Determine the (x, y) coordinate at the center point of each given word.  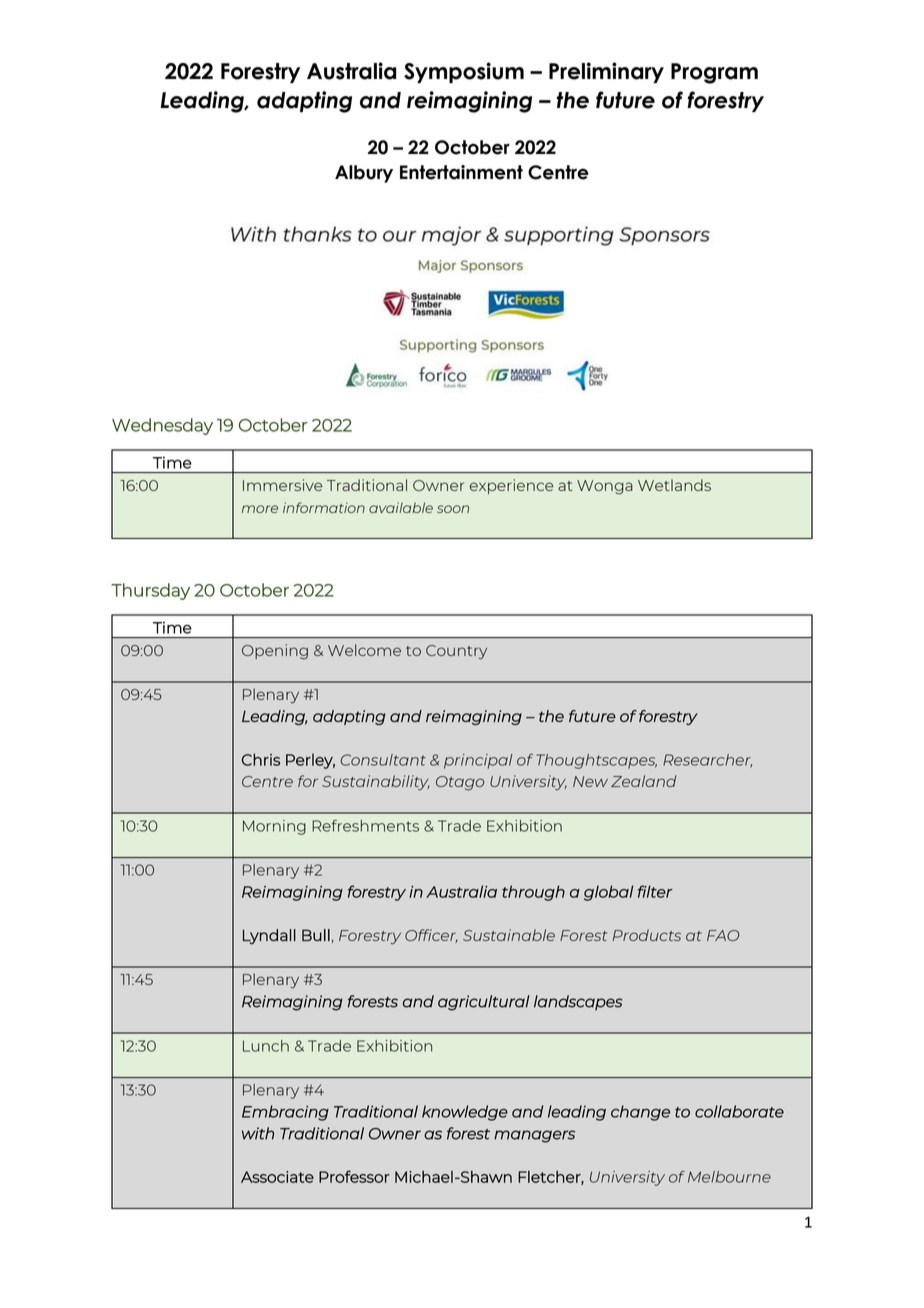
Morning (274, 827)
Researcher (707, 761)
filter (655, 891)
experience (511, 486)
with (258, 1133)
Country (456, 652)
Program (714, 73)
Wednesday (162, 426)
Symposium (464, 72)
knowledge (465, 1113)
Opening (275, 652)
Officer (431, 936)
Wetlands (674, 485)
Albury (364, 174)
